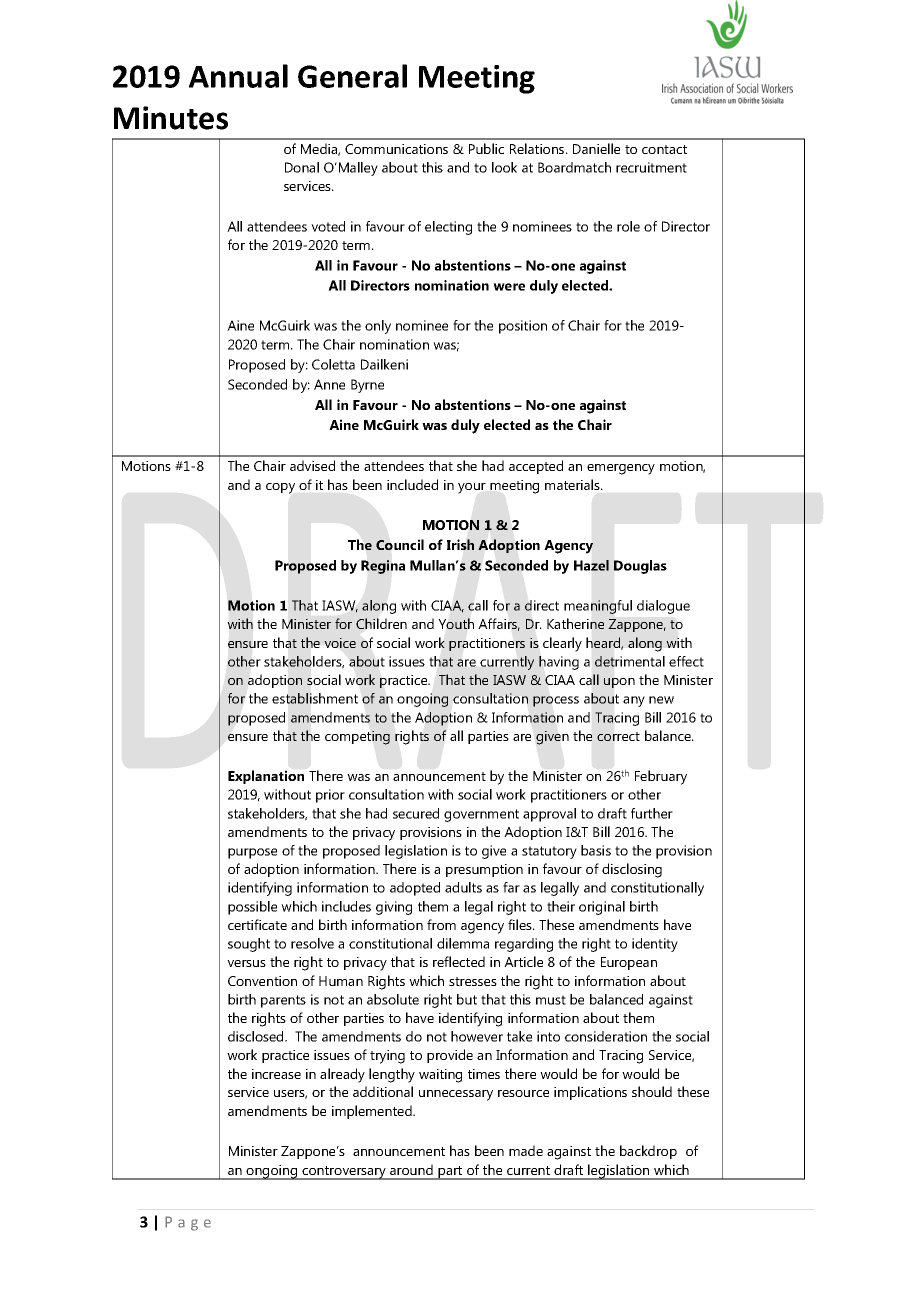  What do you see at coordinates (596, 148) in the image?
I see `Danielle` at bounding box center [596, 148].
